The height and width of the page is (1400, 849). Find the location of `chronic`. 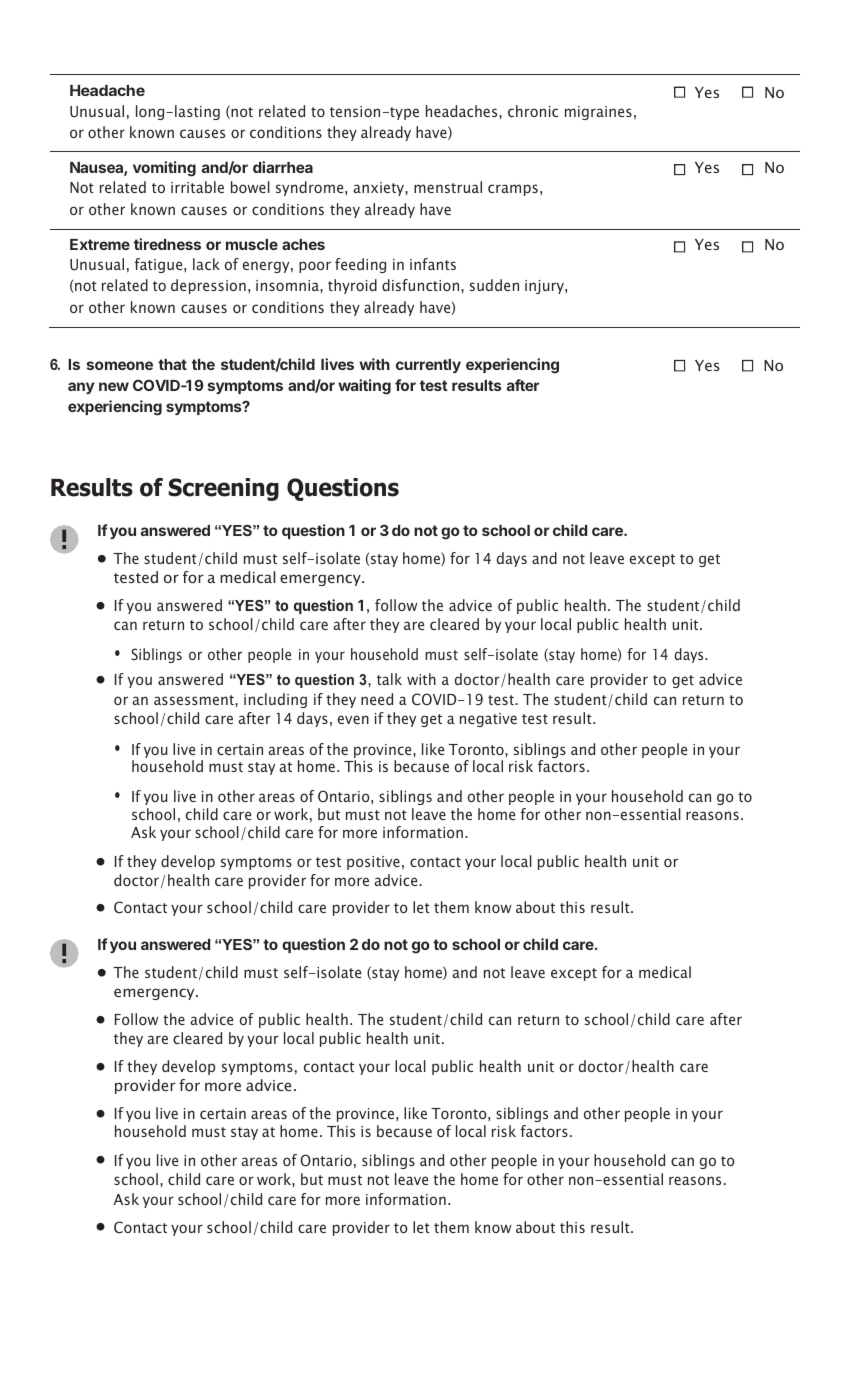

chronic is located at coordinates (533, 111).
